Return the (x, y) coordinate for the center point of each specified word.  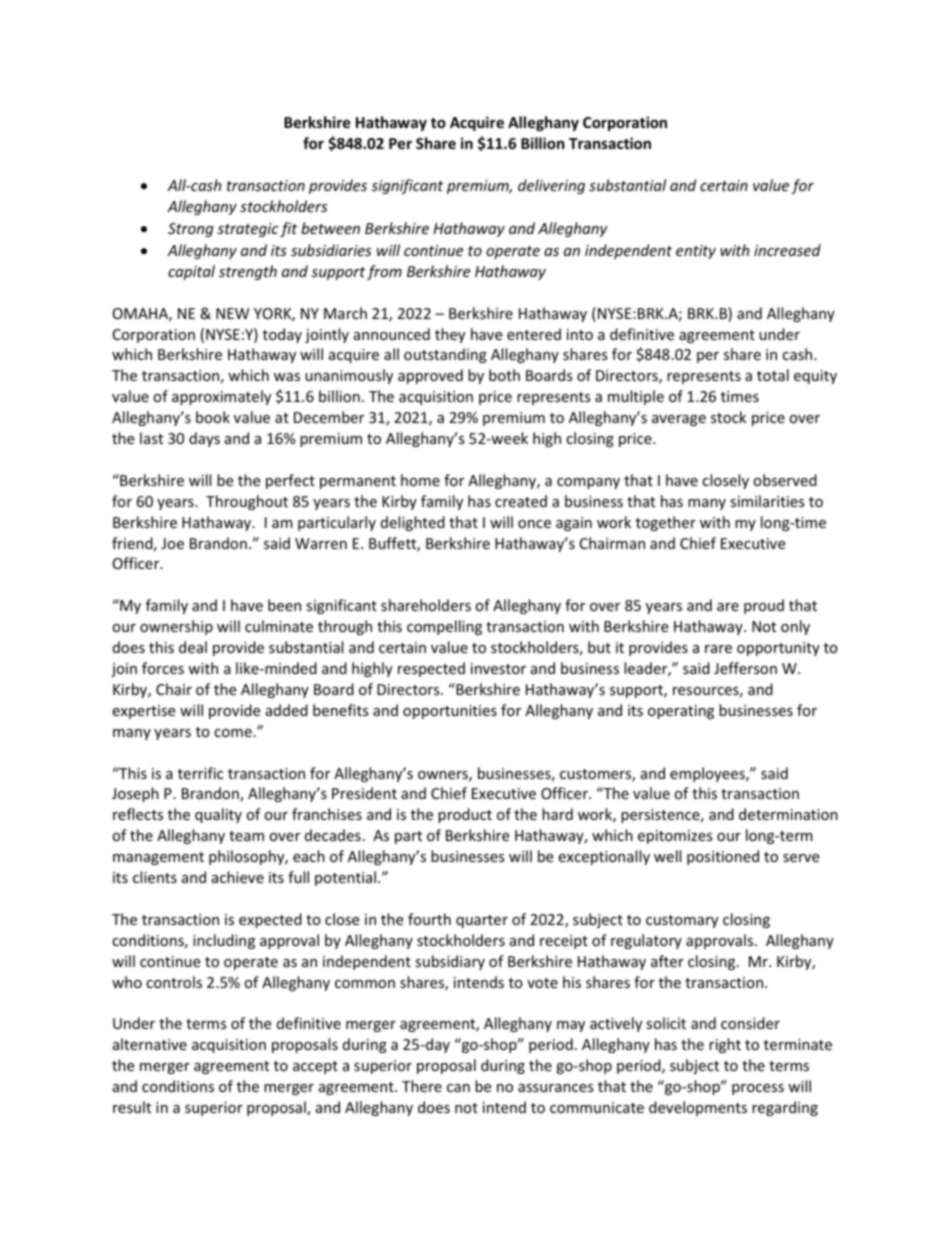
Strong (191, 230)
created (521, 501)
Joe (172, 543)
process (758, 1089)
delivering (551, 186)
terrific (200, 773)
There (422, 1086)
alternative (150, 1044)
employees (708, 774)
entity (696, 252)
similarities (767, 501)
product (465, 815)
